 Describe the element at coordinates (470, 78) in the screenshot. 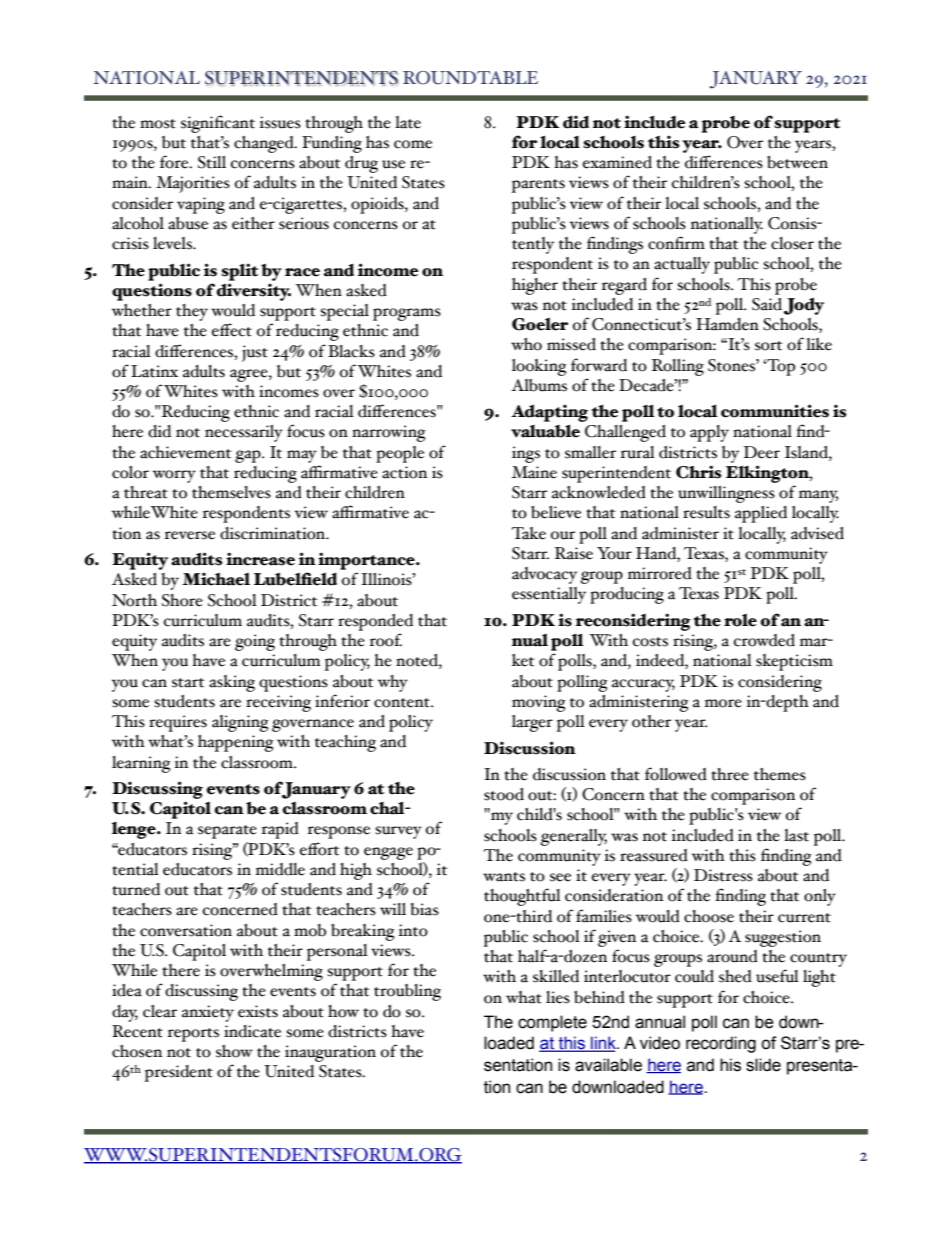

I see `ROUNDTABLE` at that location.
